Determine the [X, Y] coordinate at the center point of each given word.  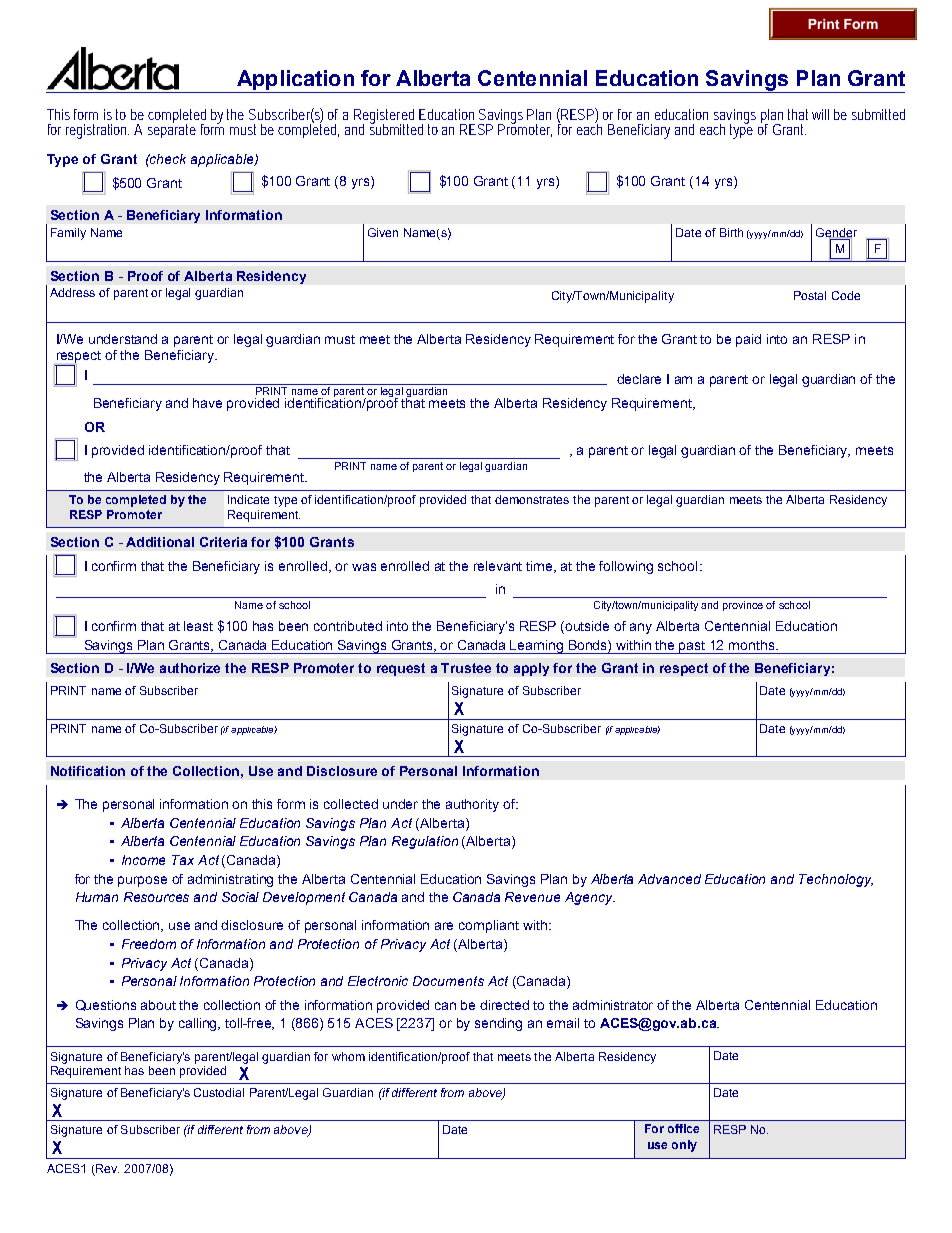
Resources [156, 897]
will [820, 114]
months [753, 645]
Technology [836, 880]
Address [72, 292]
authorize [190, 668]
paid [748, 340]
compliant [489, 926]
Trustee [466, 668]
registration [97, 131]
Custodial [219, 1092]
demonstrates [532, 499]
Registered [384, 117]
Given [383, 232]
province [743, 606]
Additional [160, 542]
